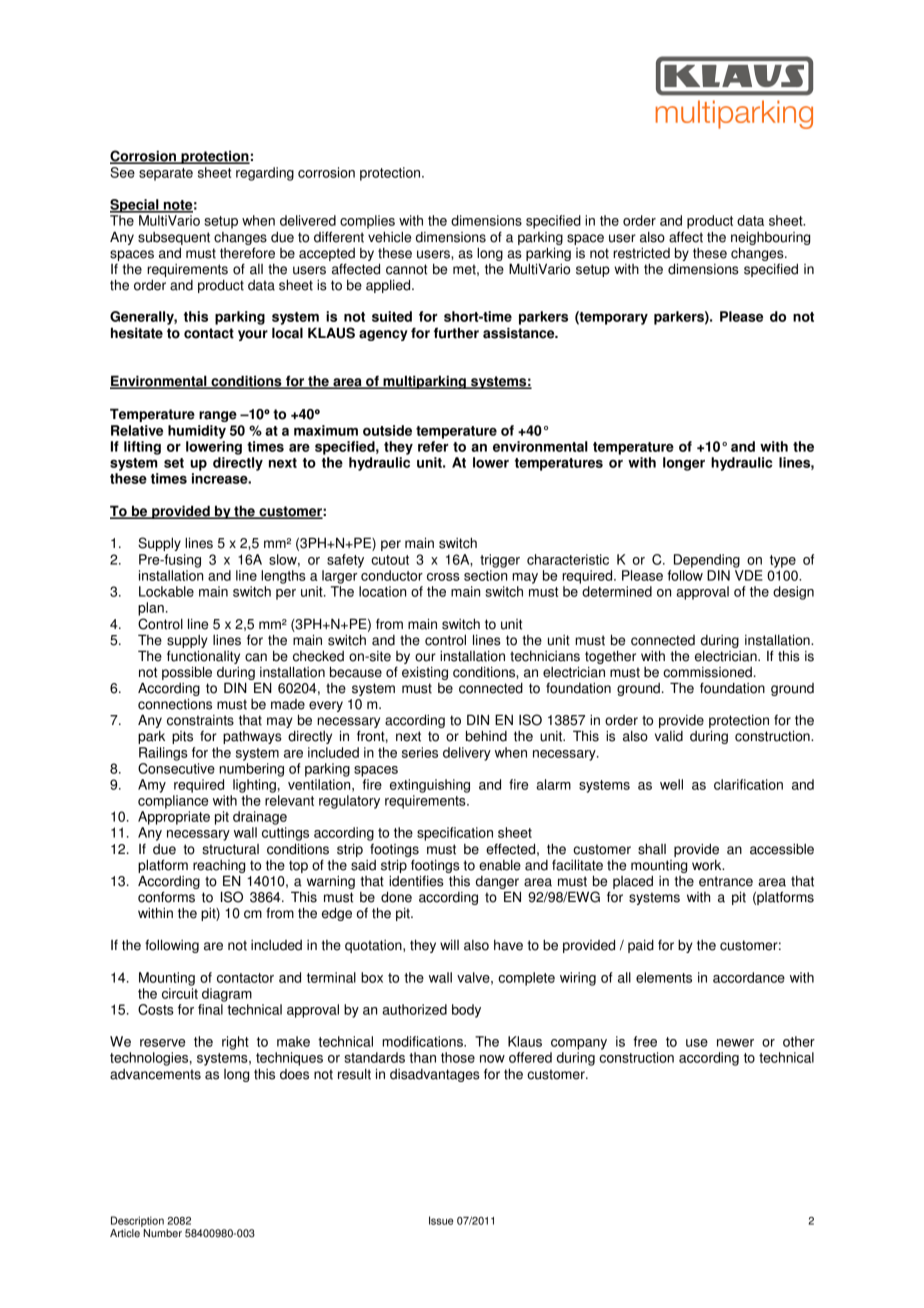  Describe the element at coordinates (441, 1220) in the image. I see `Issue` at that location.
